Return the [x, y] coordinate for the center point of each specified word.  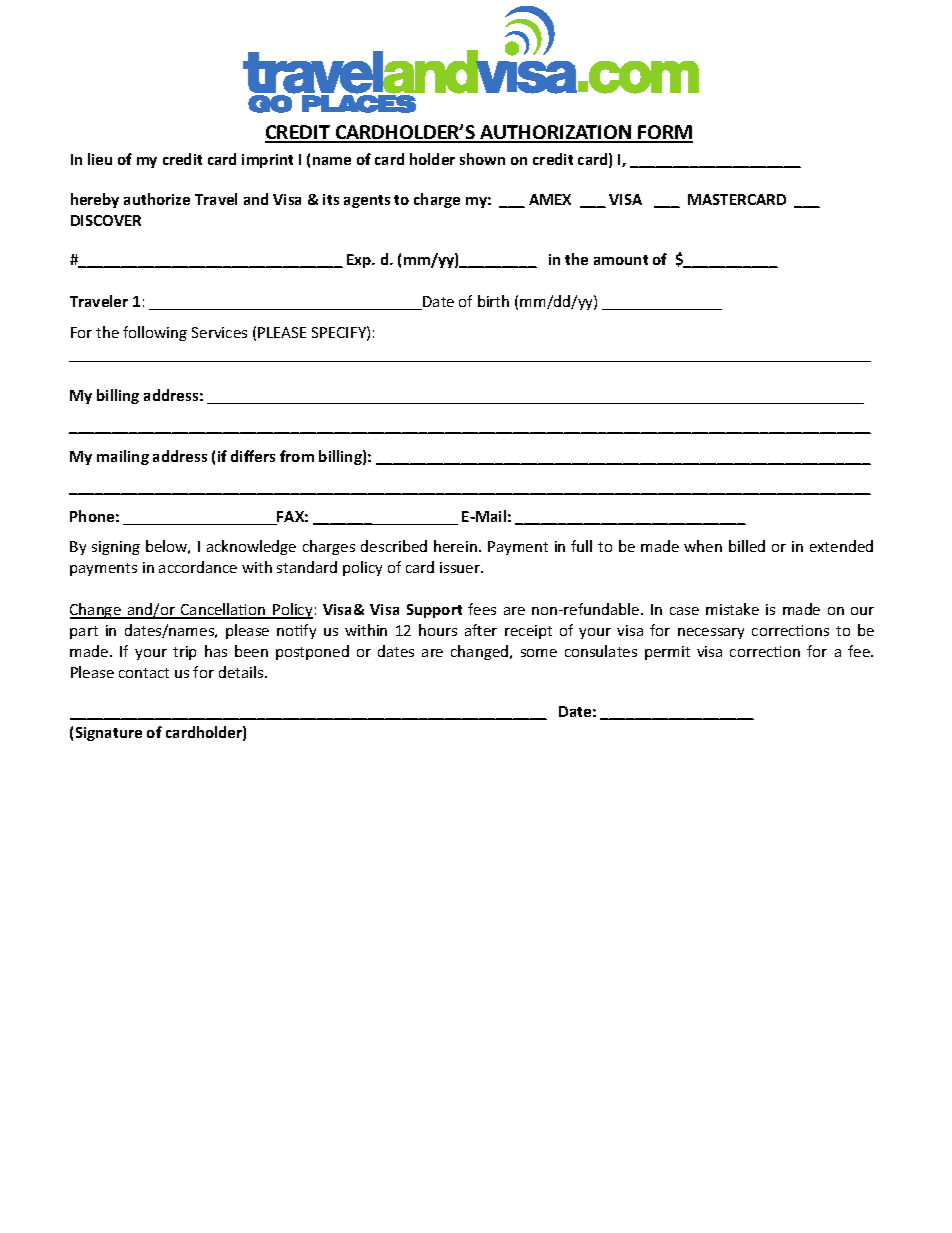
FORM [665, 133]
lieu [100, 159]
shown [482, 159]
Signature [109, 734]
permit [667, 653]
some [539, 653]
